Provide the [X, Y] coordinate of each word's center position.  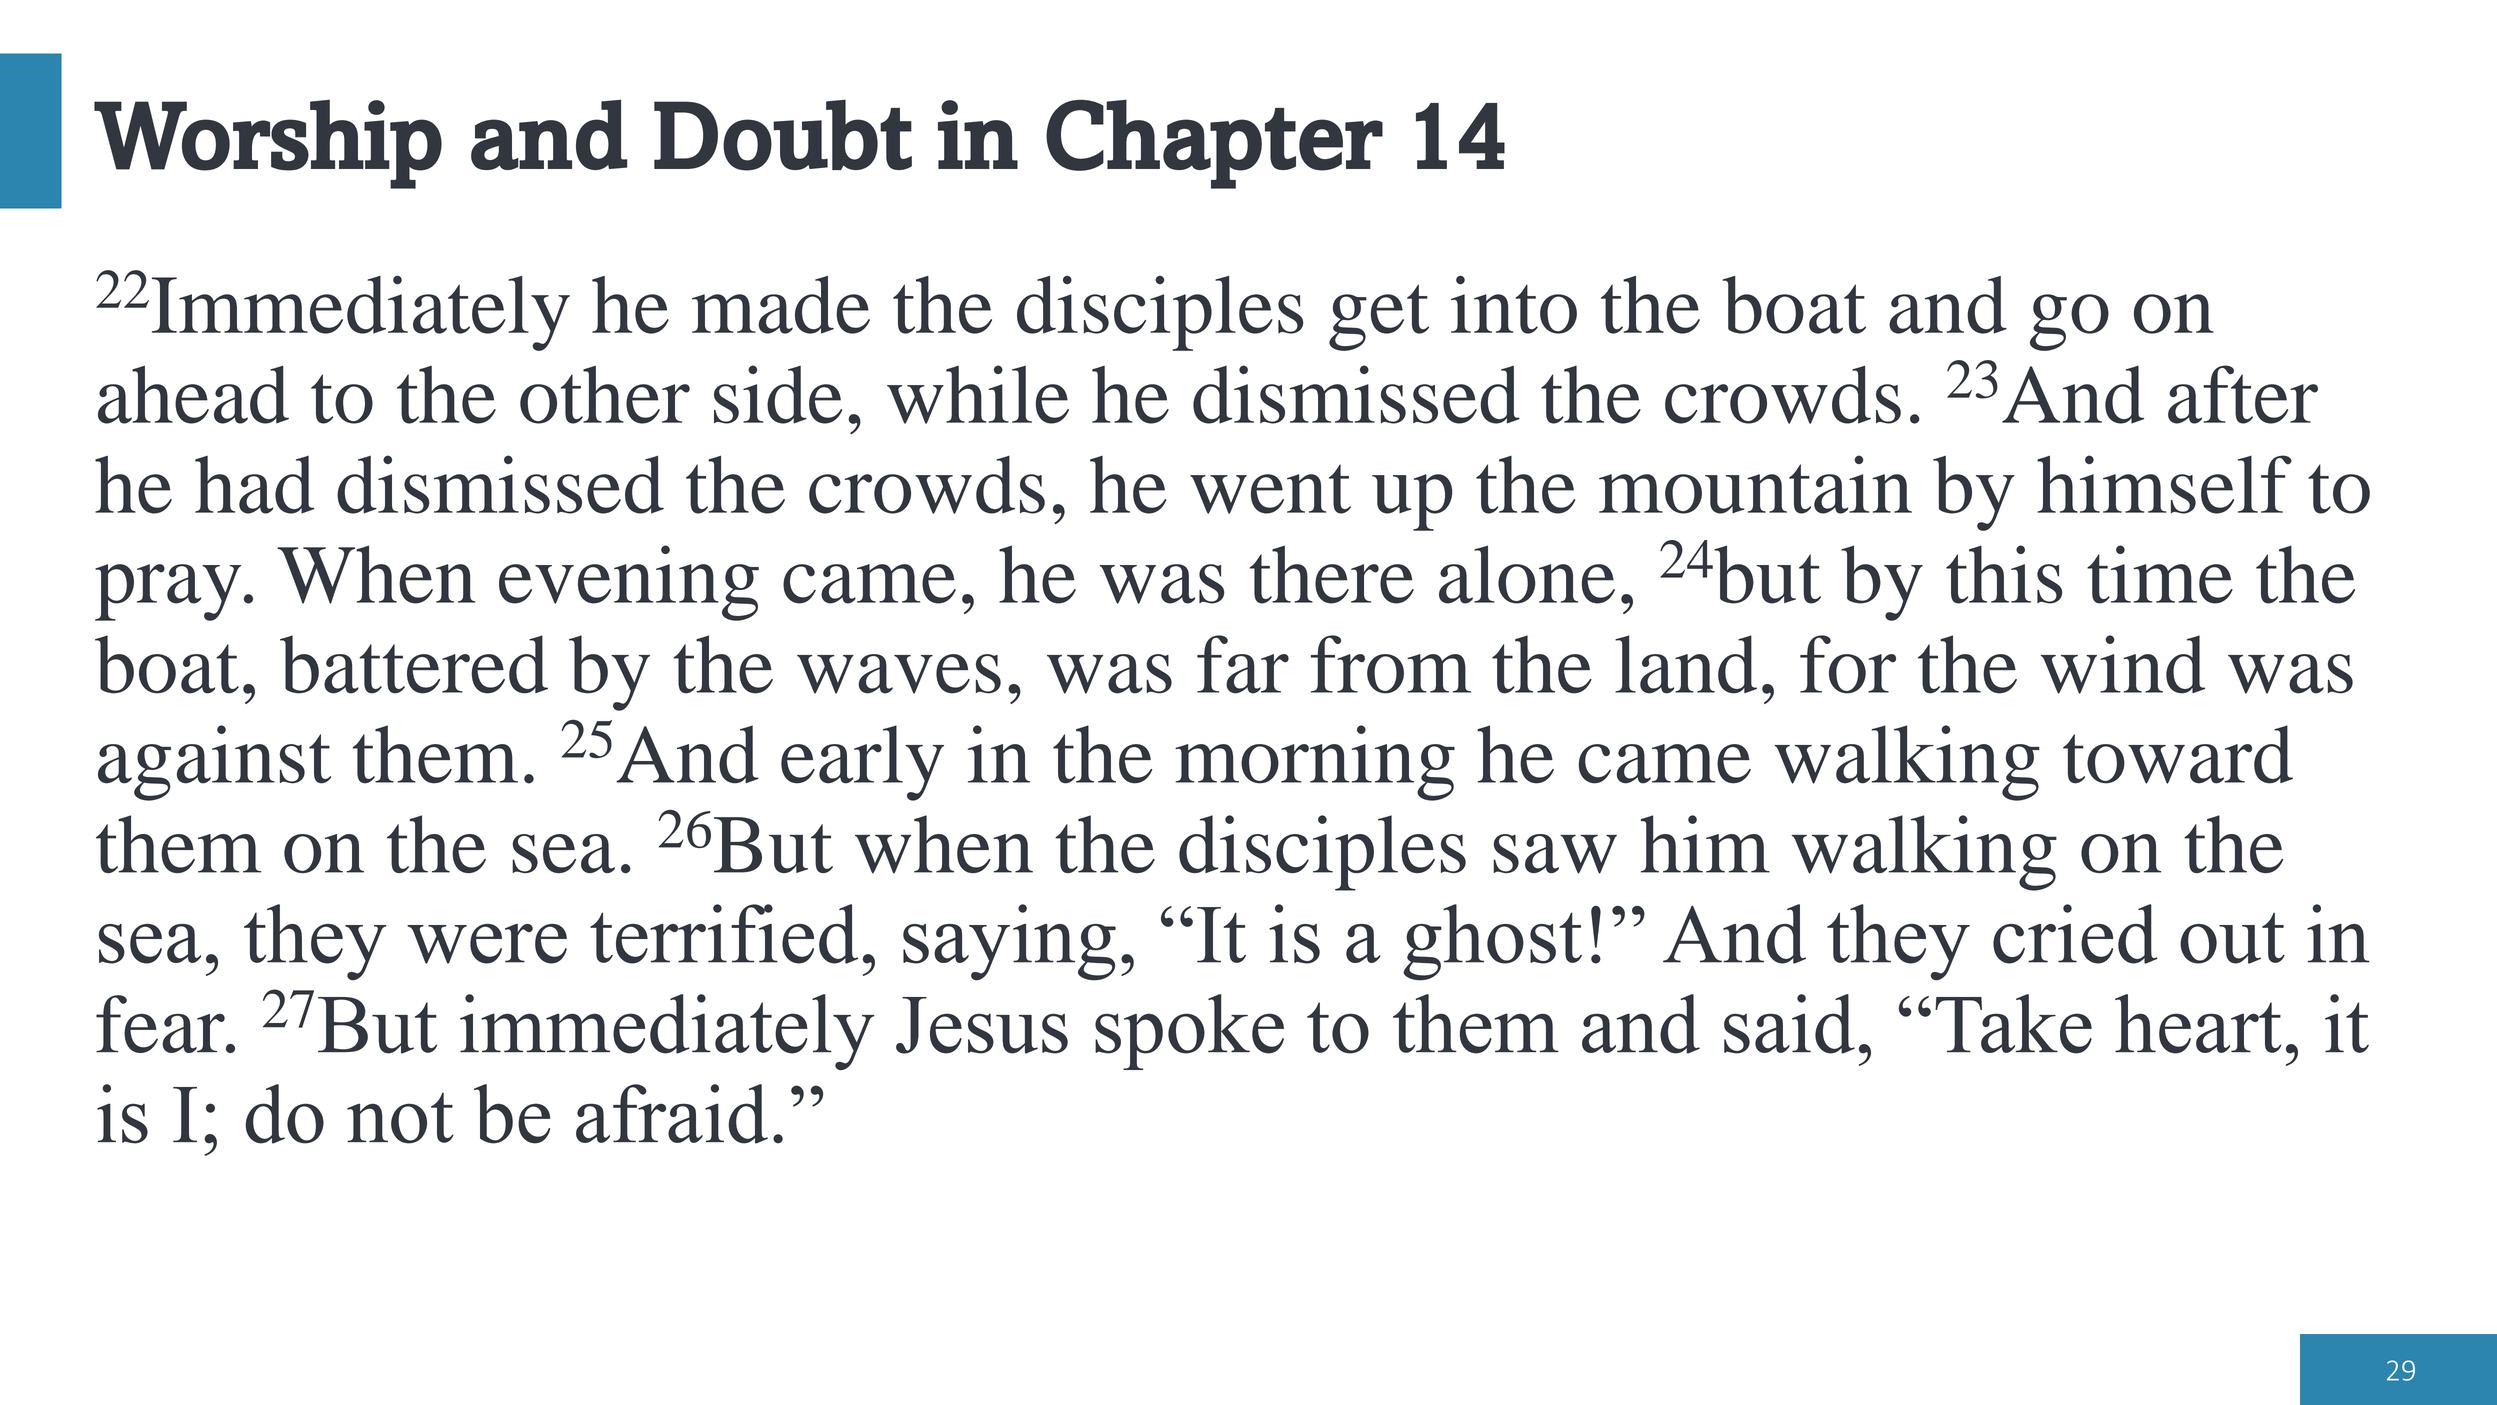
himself [2164, 484]
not [400, 1118]
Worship [268, 144]
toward [2178, 754]
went [1270, 489]
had [254, 485]
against [214, 763]
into [1514, 304]
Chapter [1214, 144]
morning [1315, 763]
